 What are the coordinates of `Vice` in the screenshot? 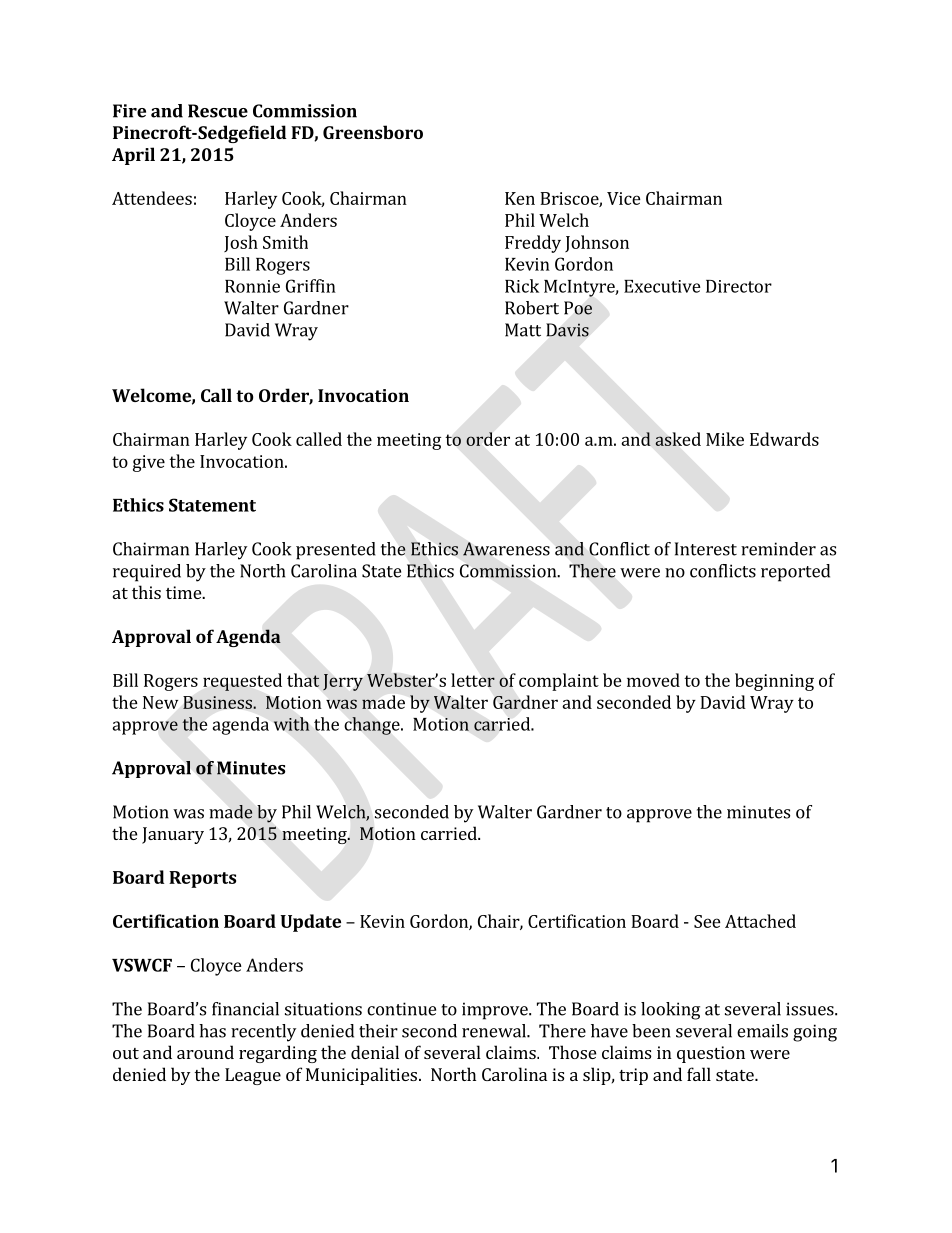 It's located at (624, 198).
